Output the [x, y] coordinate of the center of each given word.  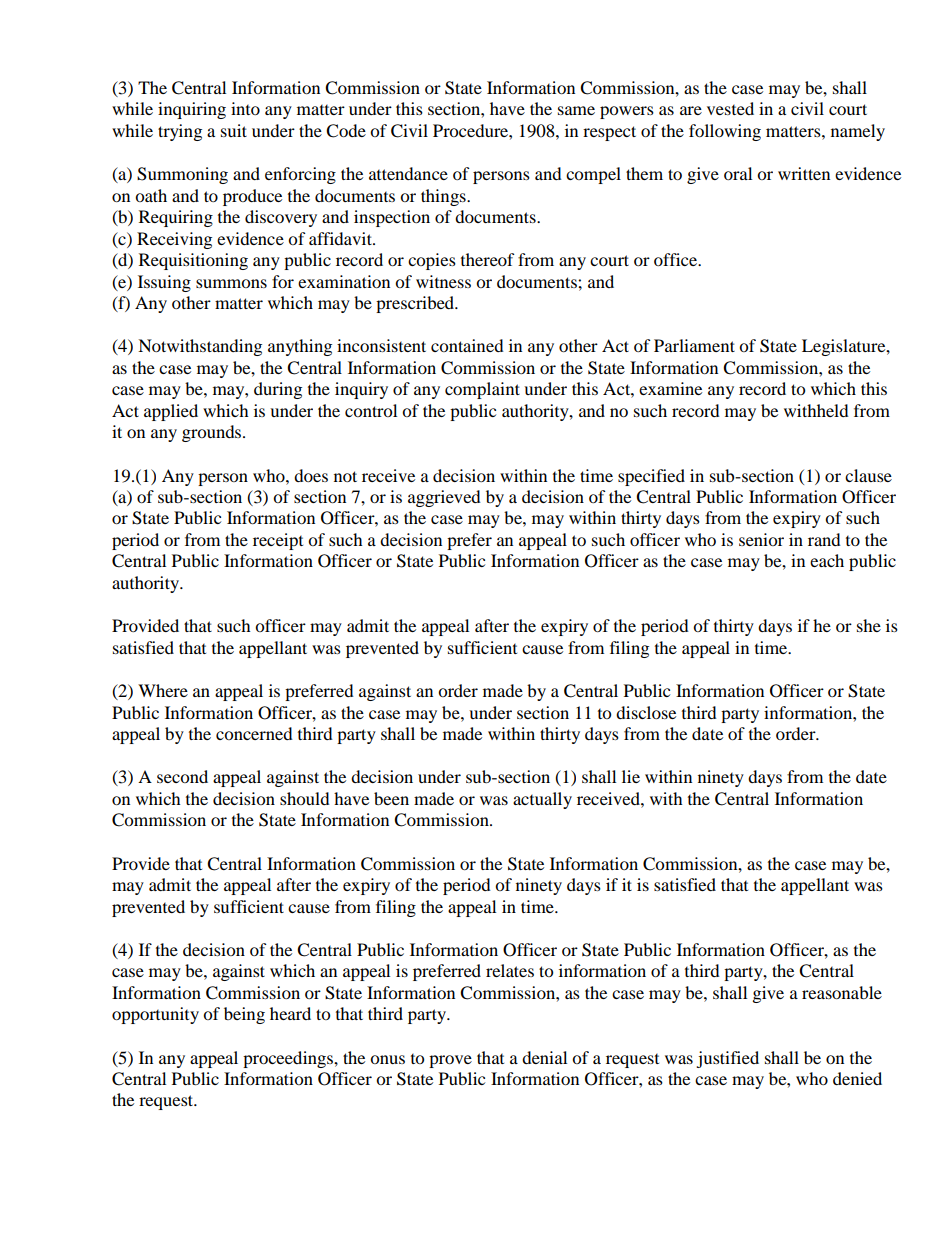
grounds [213, 433]
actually [542, 800]
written [804, 173]
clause [868, 475]
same [576, 110]
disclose [646, 712]
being [244, 1015]
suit [234, 130]
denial [544, 1057]
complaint [482, 390]
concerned [254, 733]
